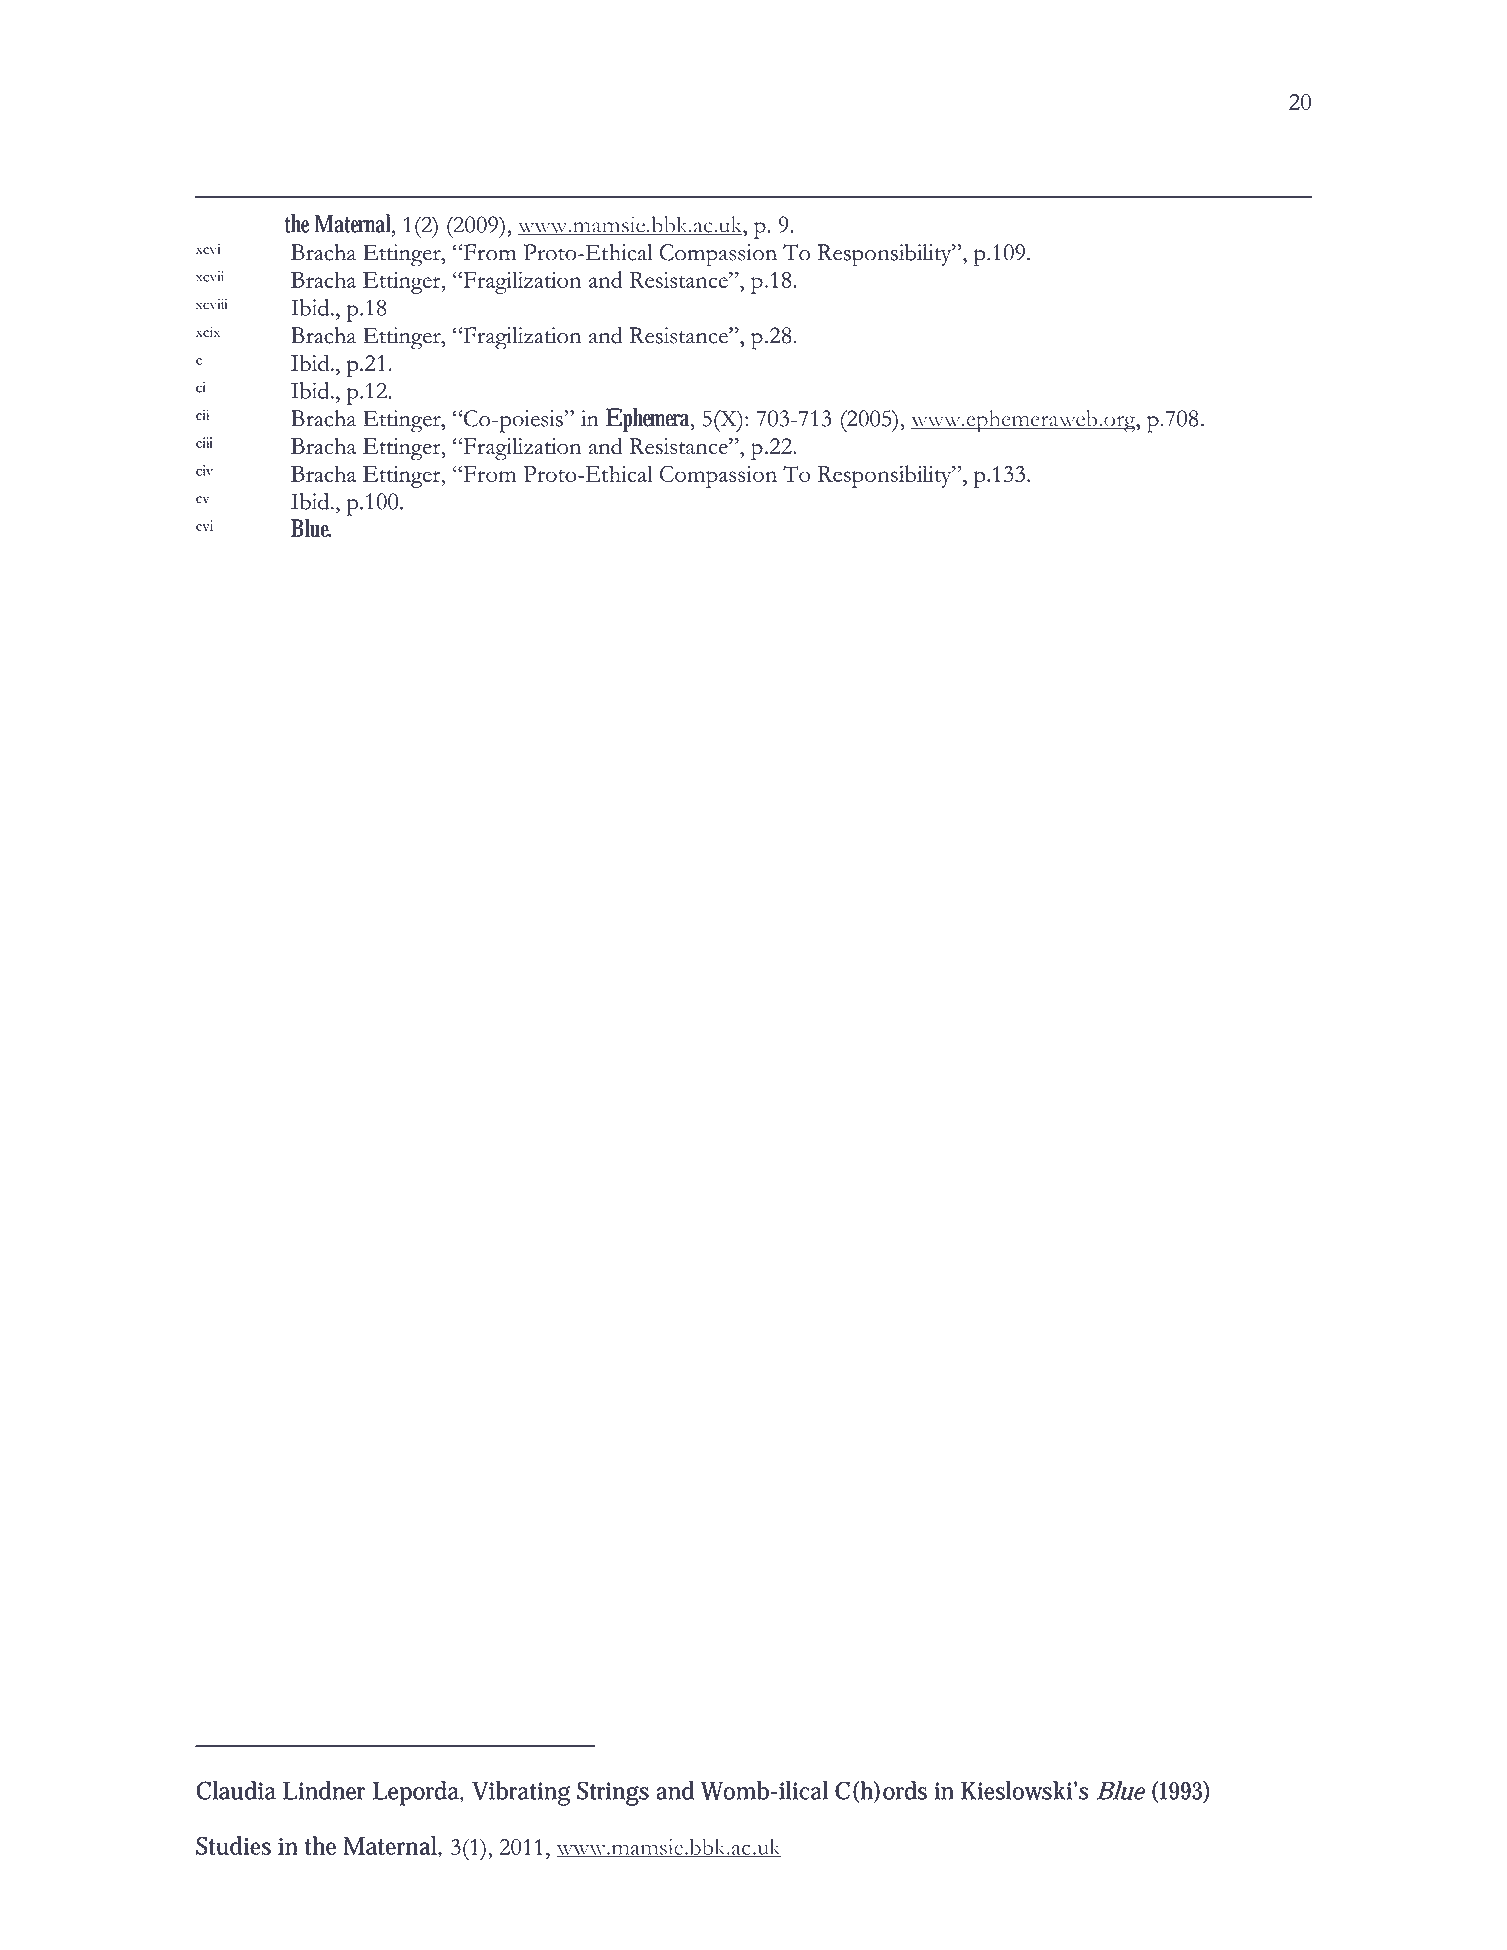  I want to click on civ, so click(204, 470).
